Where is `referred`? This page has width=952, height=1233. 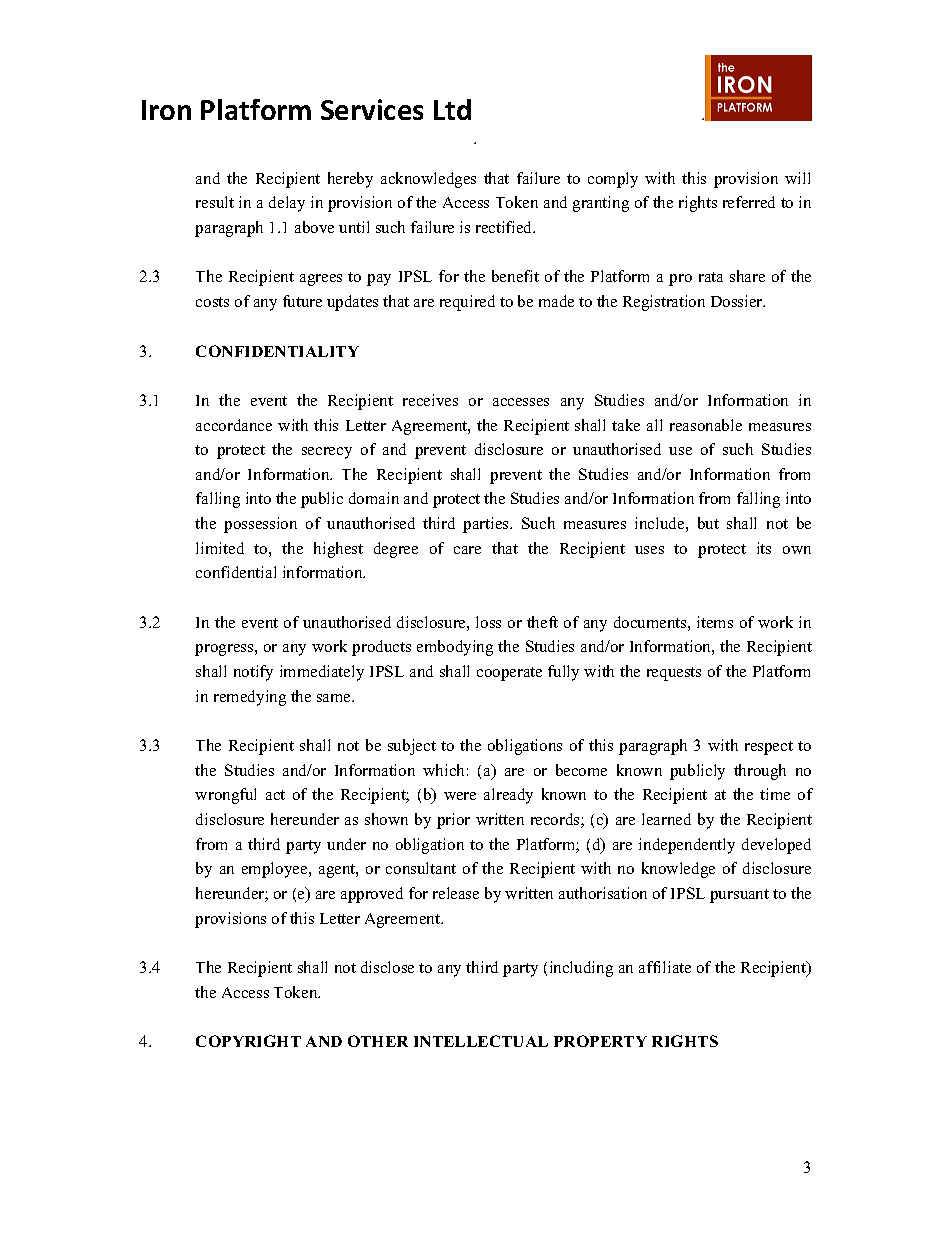
referred is located at coordinates (749, 202).
